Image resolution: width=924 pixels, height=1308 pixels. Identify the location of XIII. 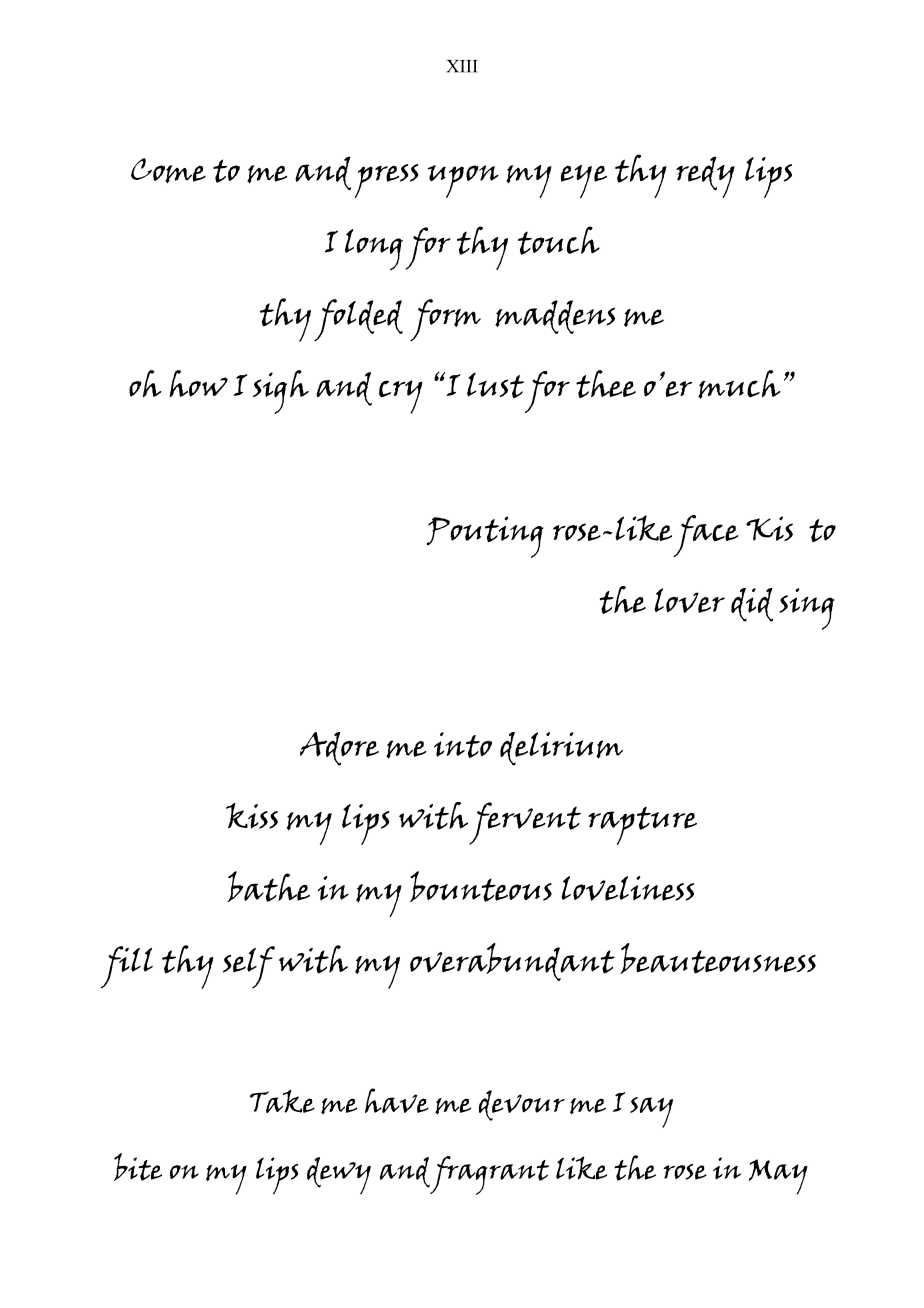
(462, 66).
